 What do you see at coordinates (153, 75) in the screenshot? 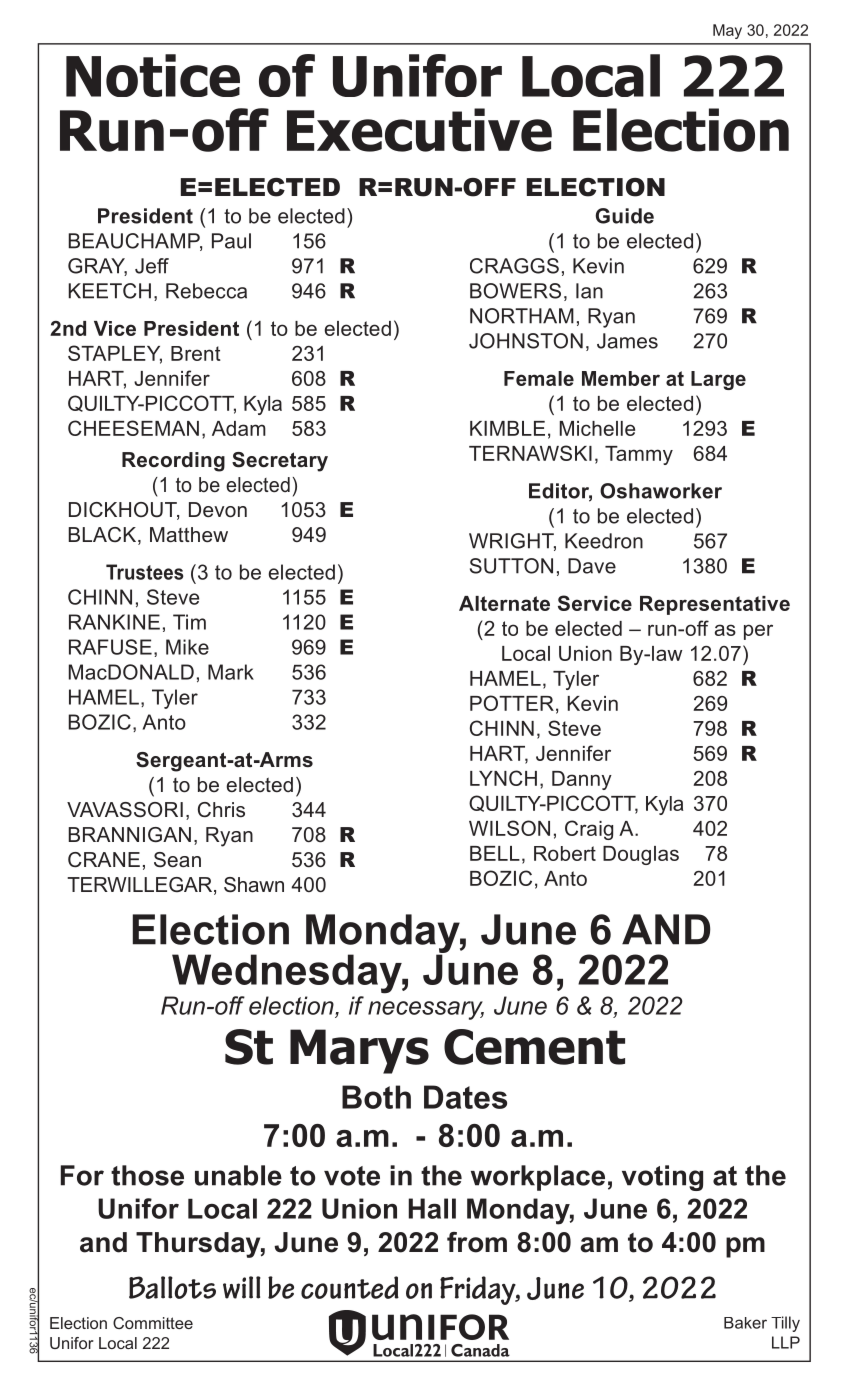
I see `Notice` at bounding box center [153, 75].
